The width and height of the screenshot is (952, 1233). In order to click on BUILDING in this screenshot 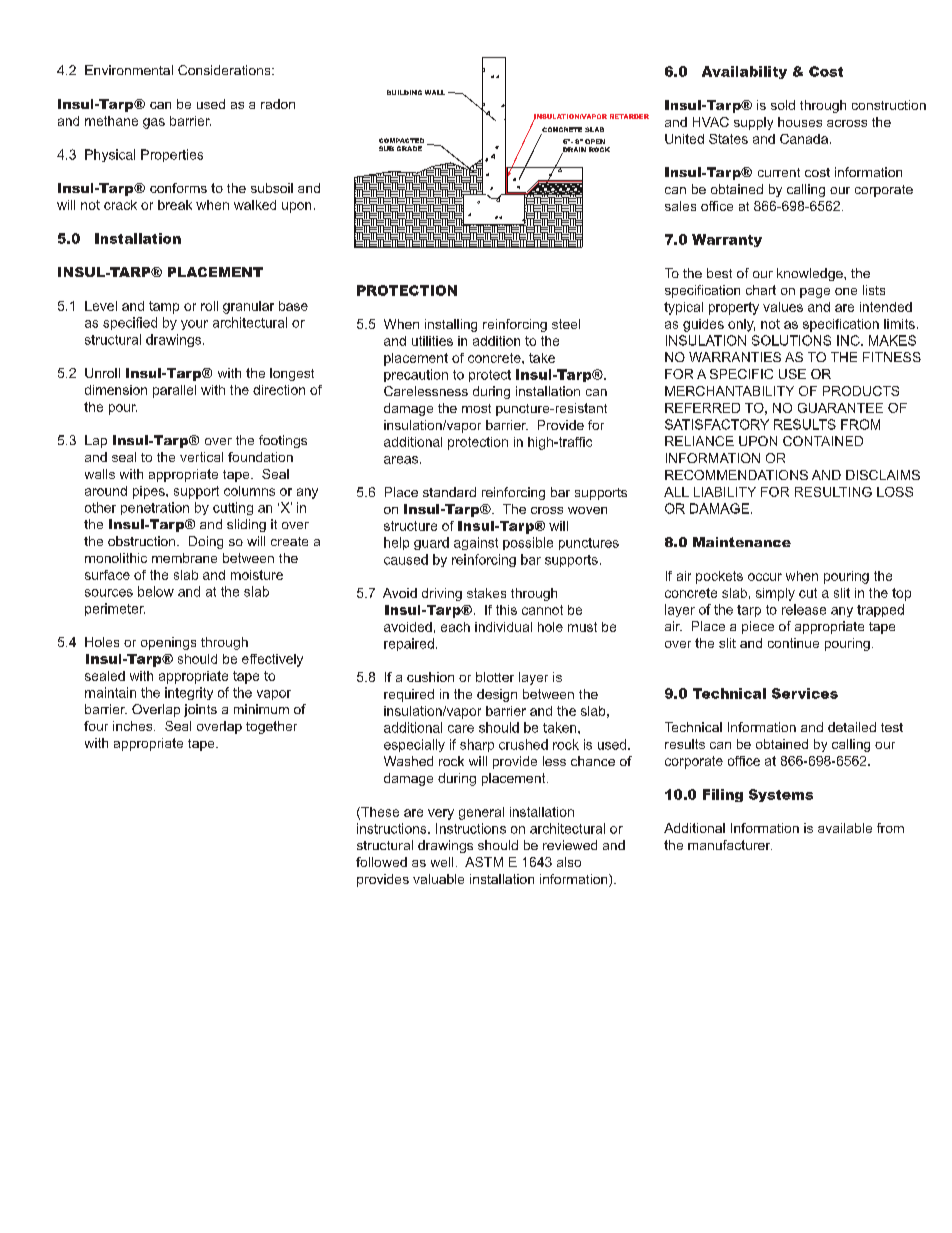, I will do `click(404, 92)`.
